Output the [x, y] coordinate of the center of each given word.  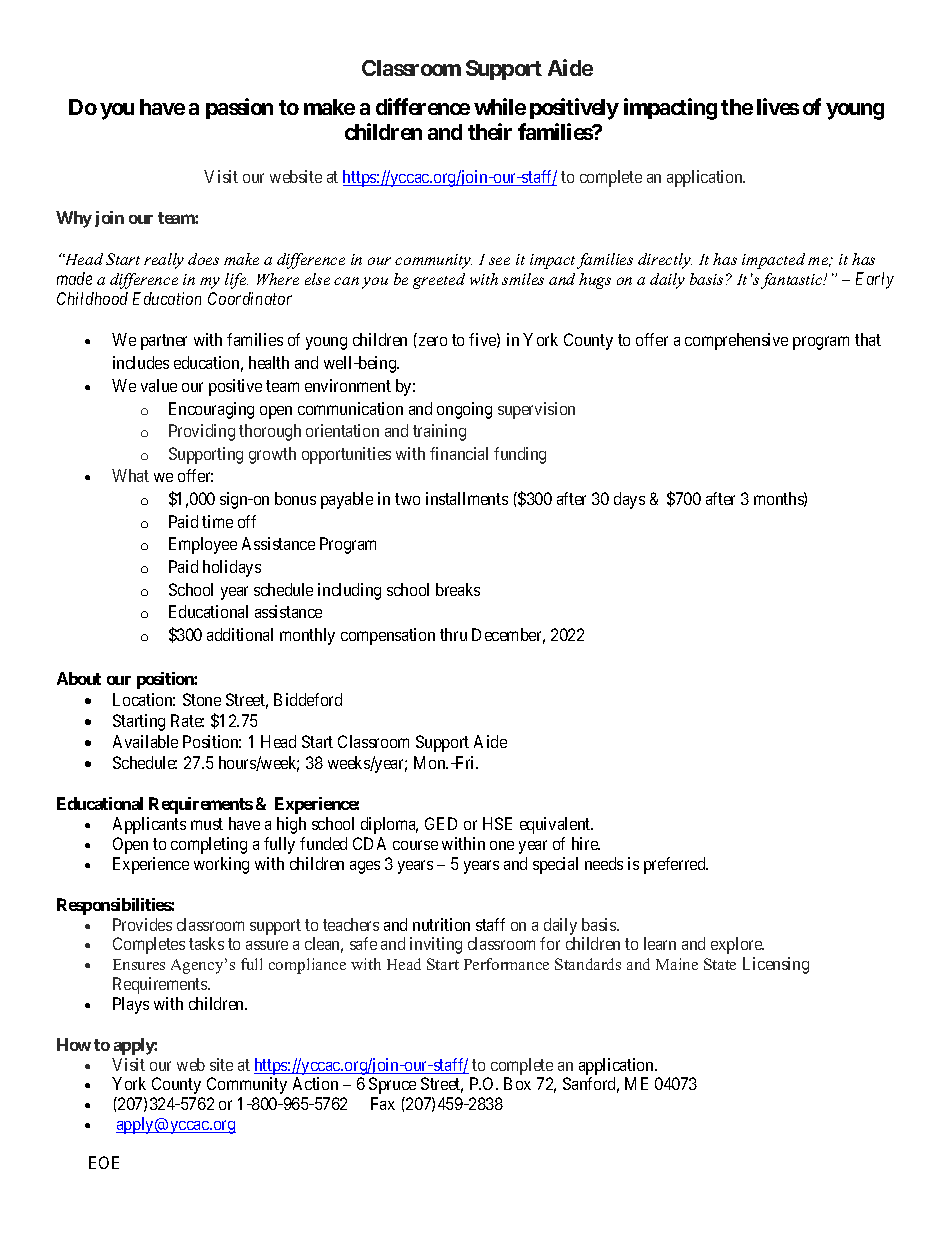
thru [453, 634]
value [159, 385]
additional [240, 634]
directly [665, 261]
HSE [497, 823]
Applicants [149, 825]
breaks [458, 589]
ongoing [464, 410]
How [74, 1044]
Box [517, 1083]
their [490, 131]
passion [239, 108]
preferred [676, 865]
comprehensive [736, 341]
